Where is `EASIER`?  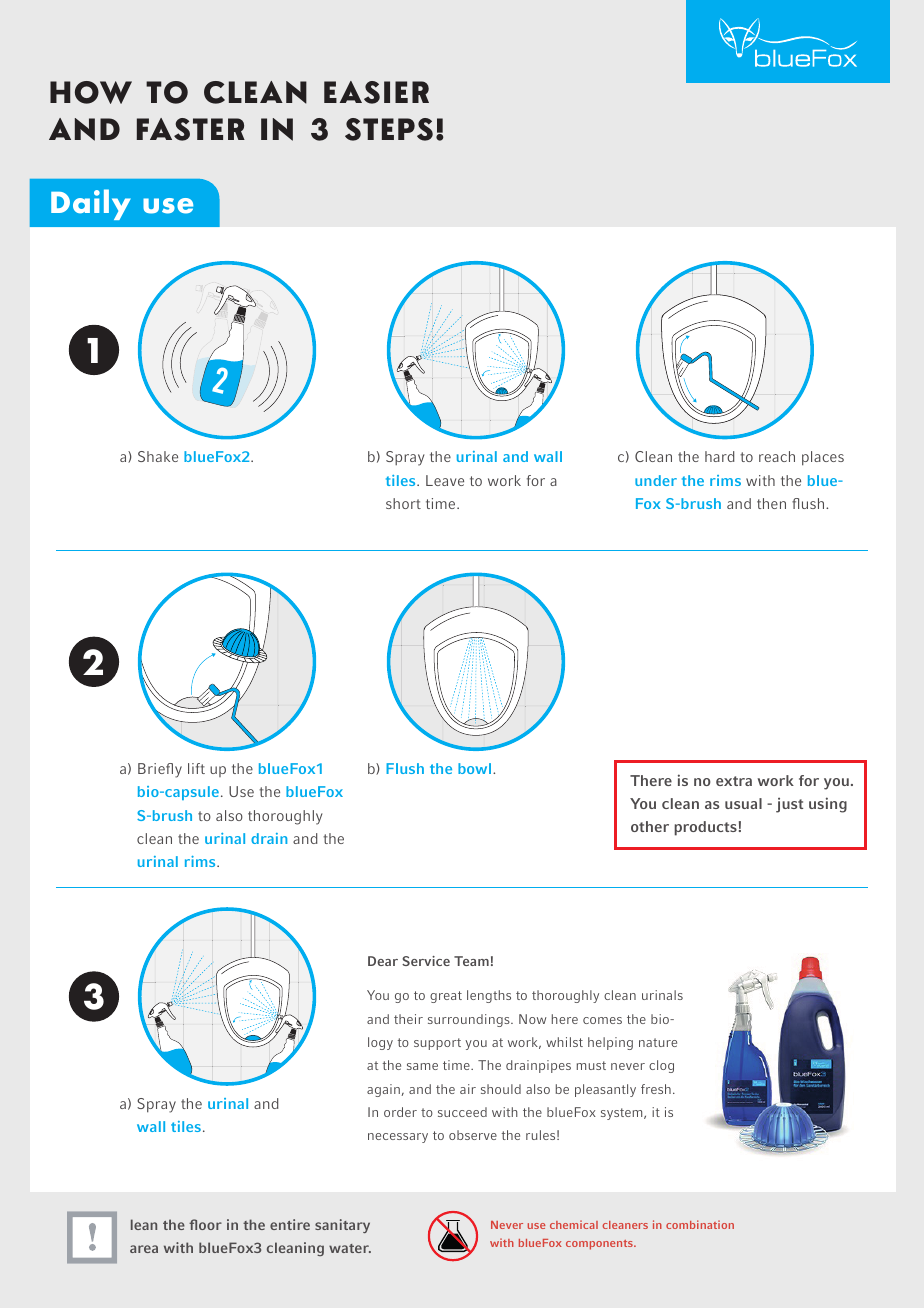 EASIER is located at coordinates (376, 92).
